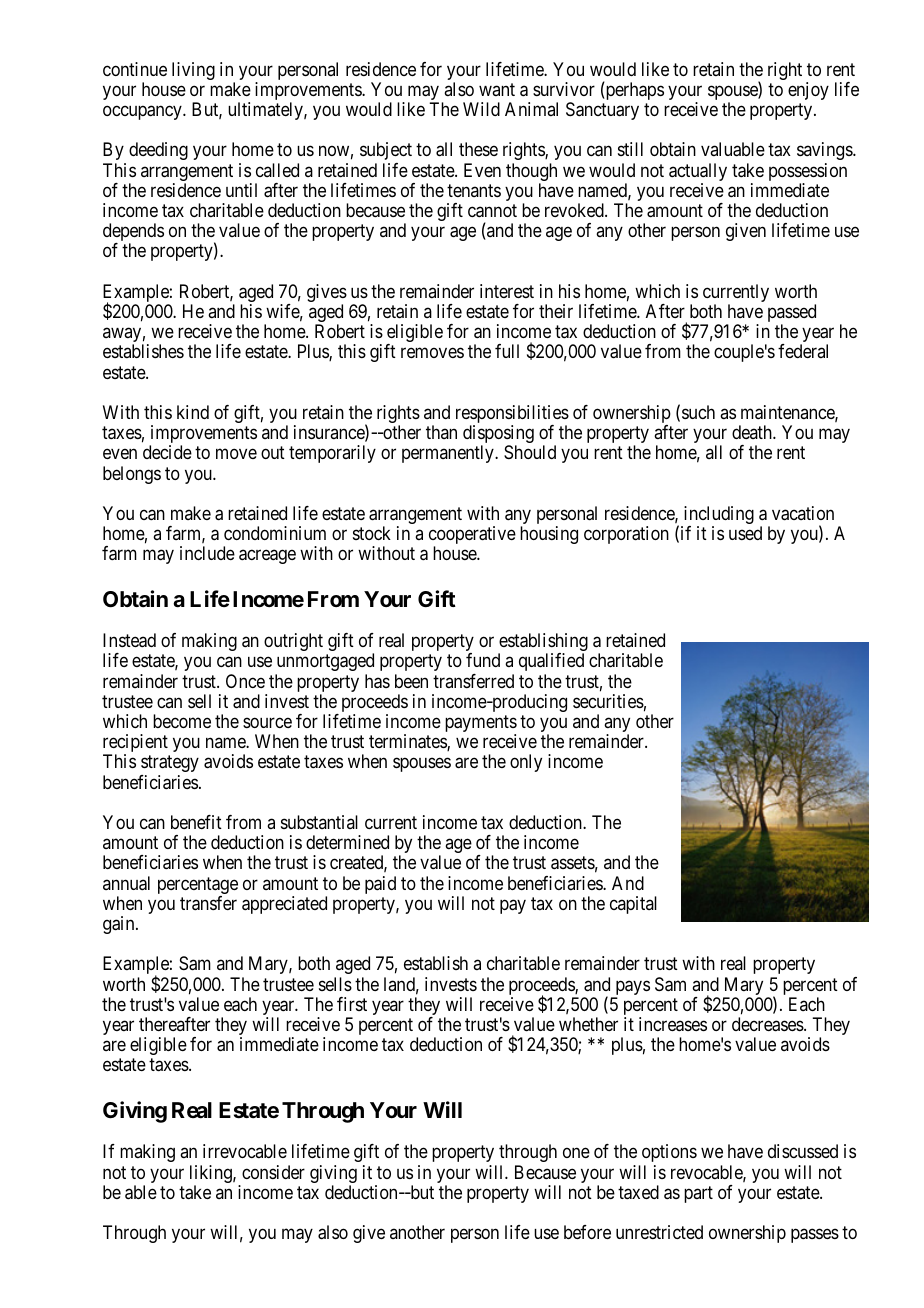 Image resolution: width=924 pixels, height=1308 pixels. What do you see at coordinates (483, 660) in the document?
I see `fund` at bounding box center [483, 660].
